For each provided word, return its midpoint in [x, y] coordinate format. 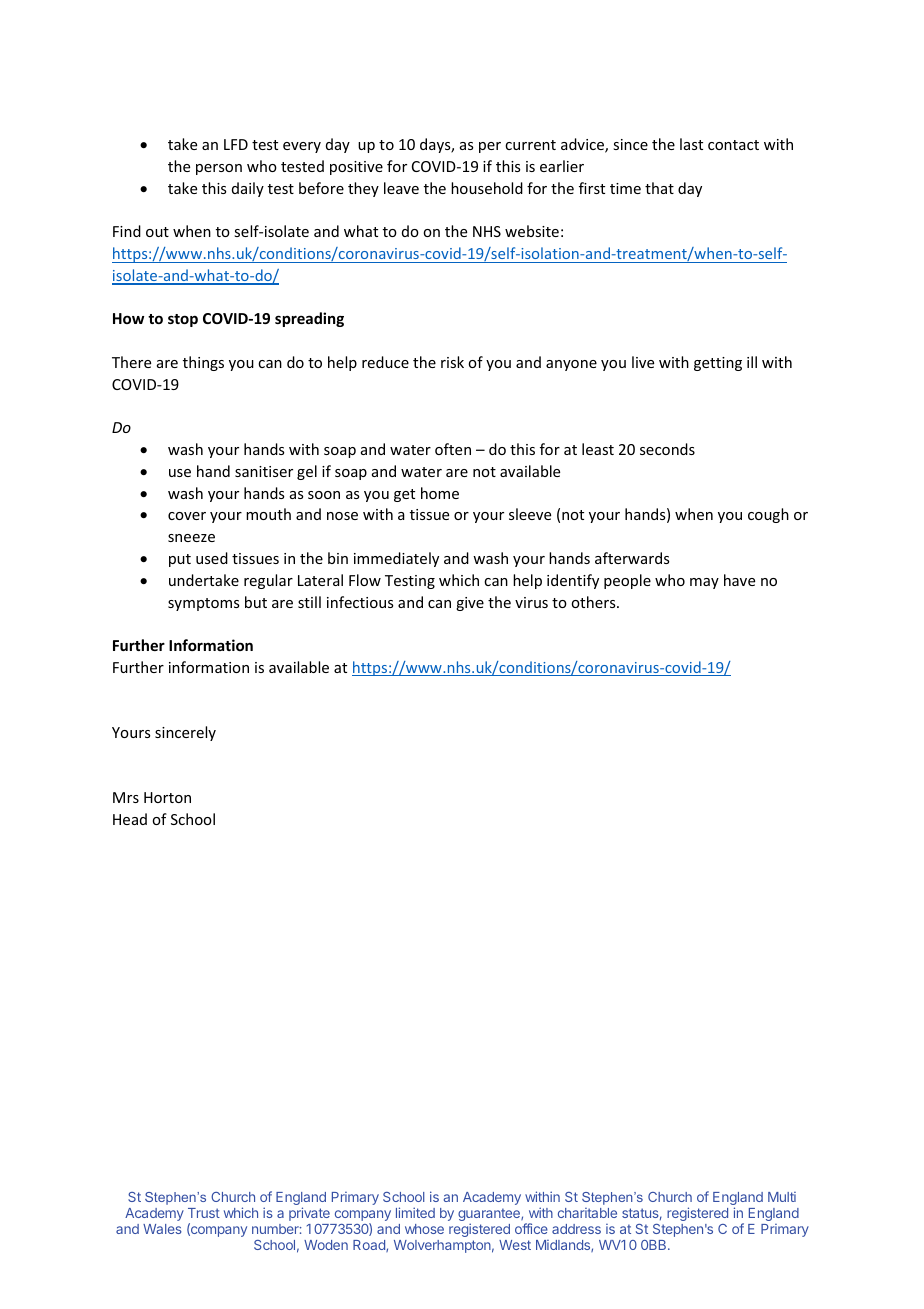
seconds [667, 449]
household [487, 188]
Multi [782, 1197]
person [219, 169]
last [691, 144]
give [470, 604]
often [453, 449]
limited [415, 1212]
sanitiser [264, 471]
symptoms [203, 604]
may [704, 583]
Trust [204, 1213]
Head [130, 819]
